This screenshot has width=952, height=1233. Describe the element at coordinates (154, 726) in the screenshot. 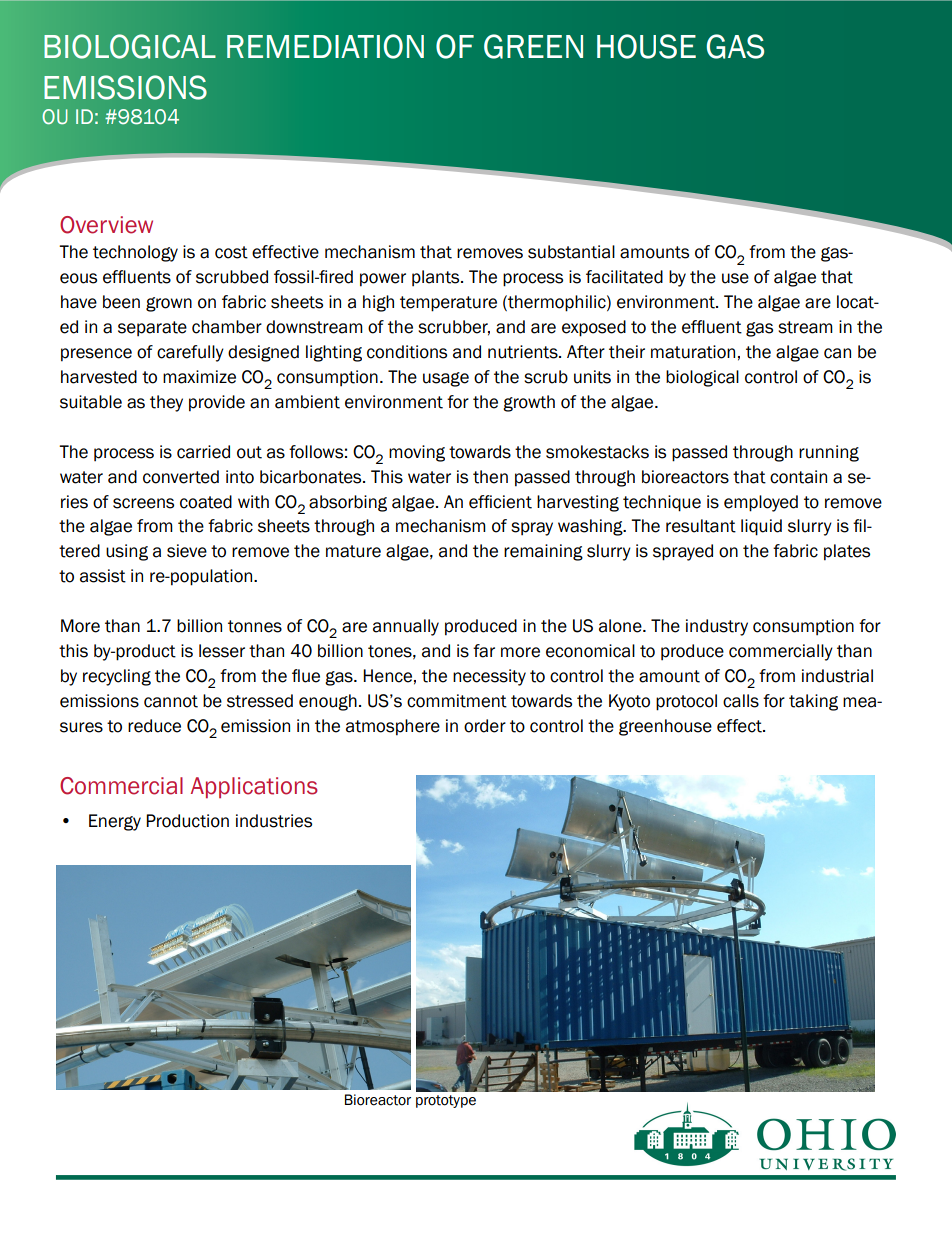

I see `reduce` at that location.
